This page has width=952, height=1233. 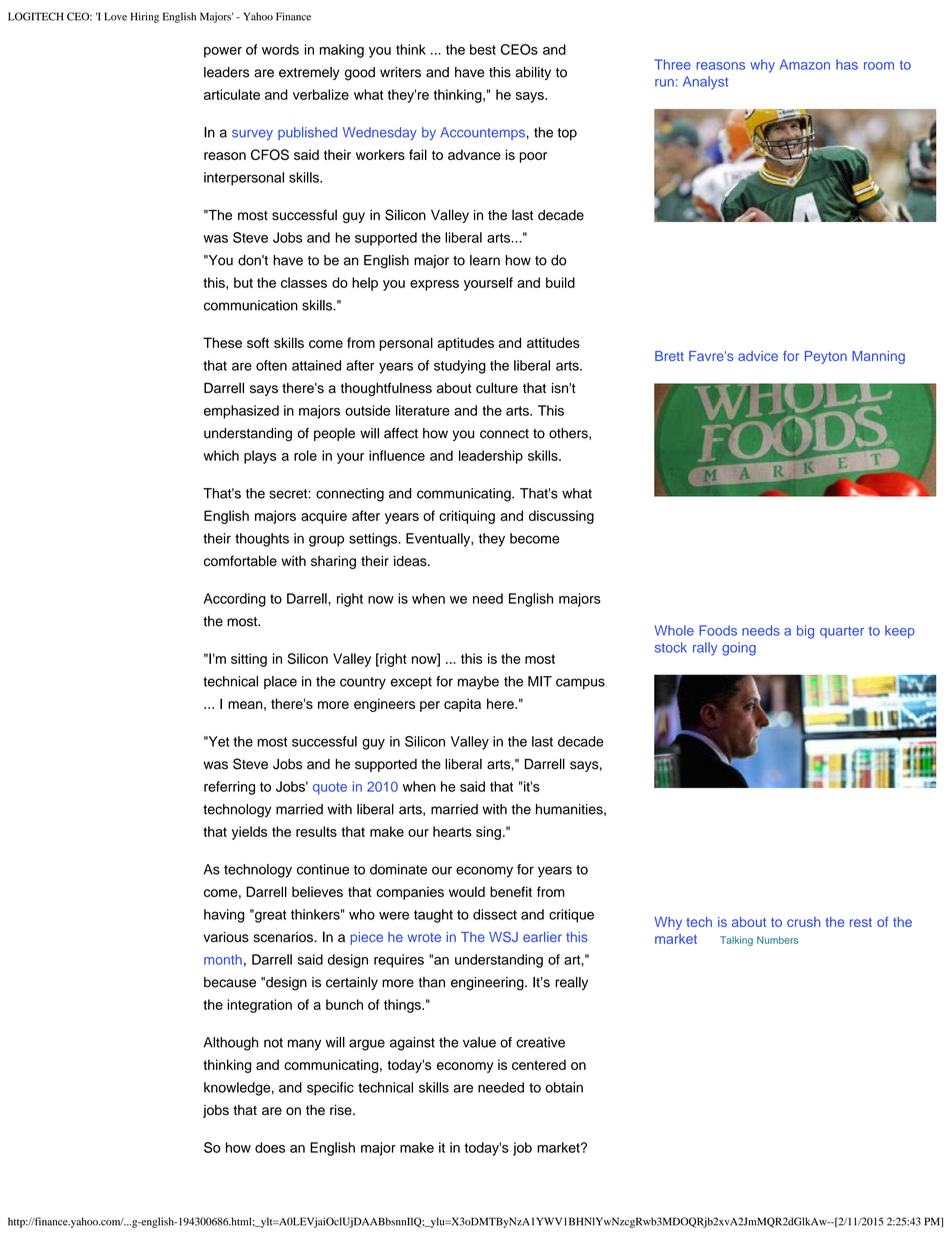 I want to click on crush, so click(x=803, y=922).
